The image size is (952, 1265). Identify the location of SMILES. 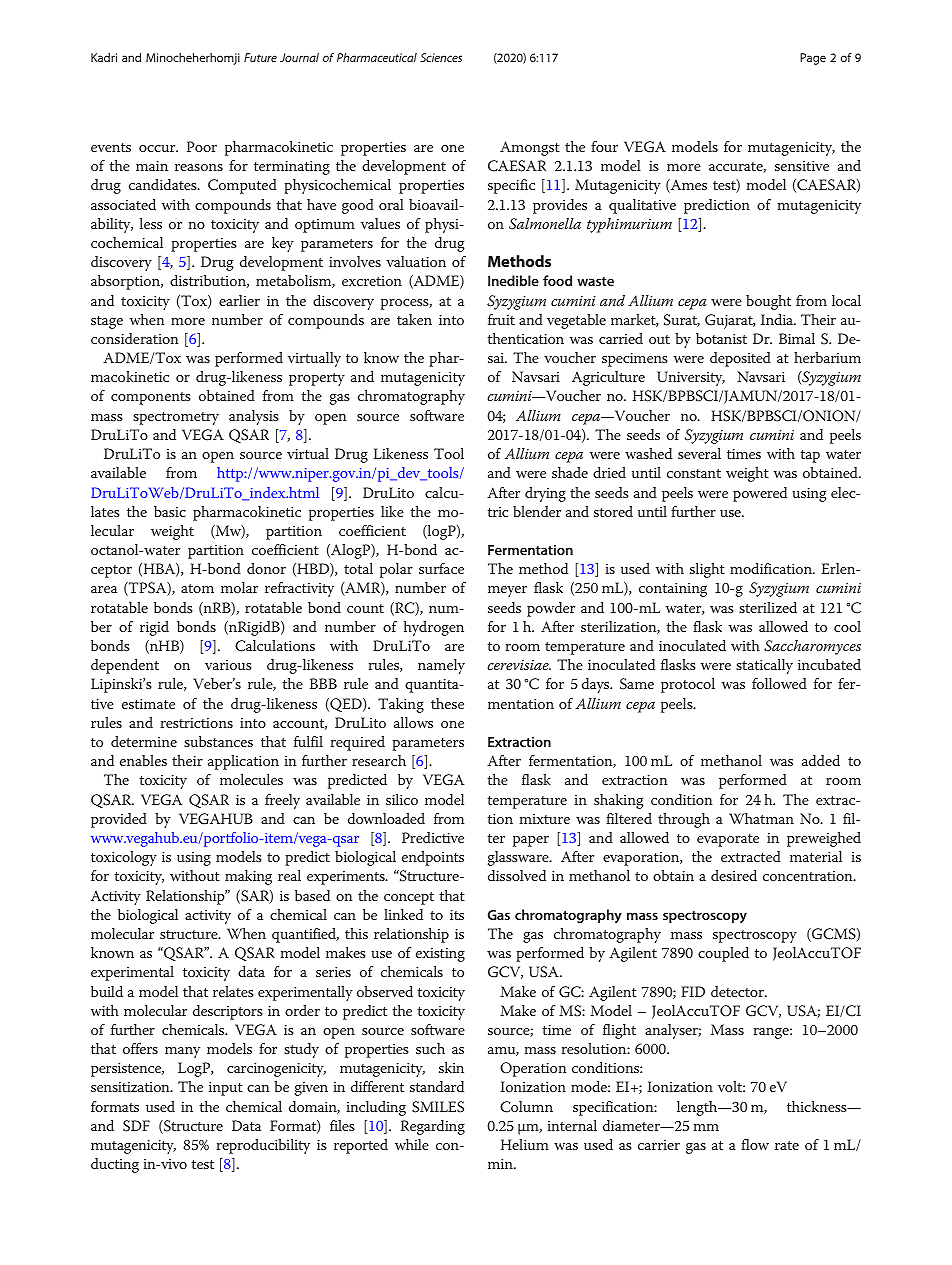
(438, 1107).
